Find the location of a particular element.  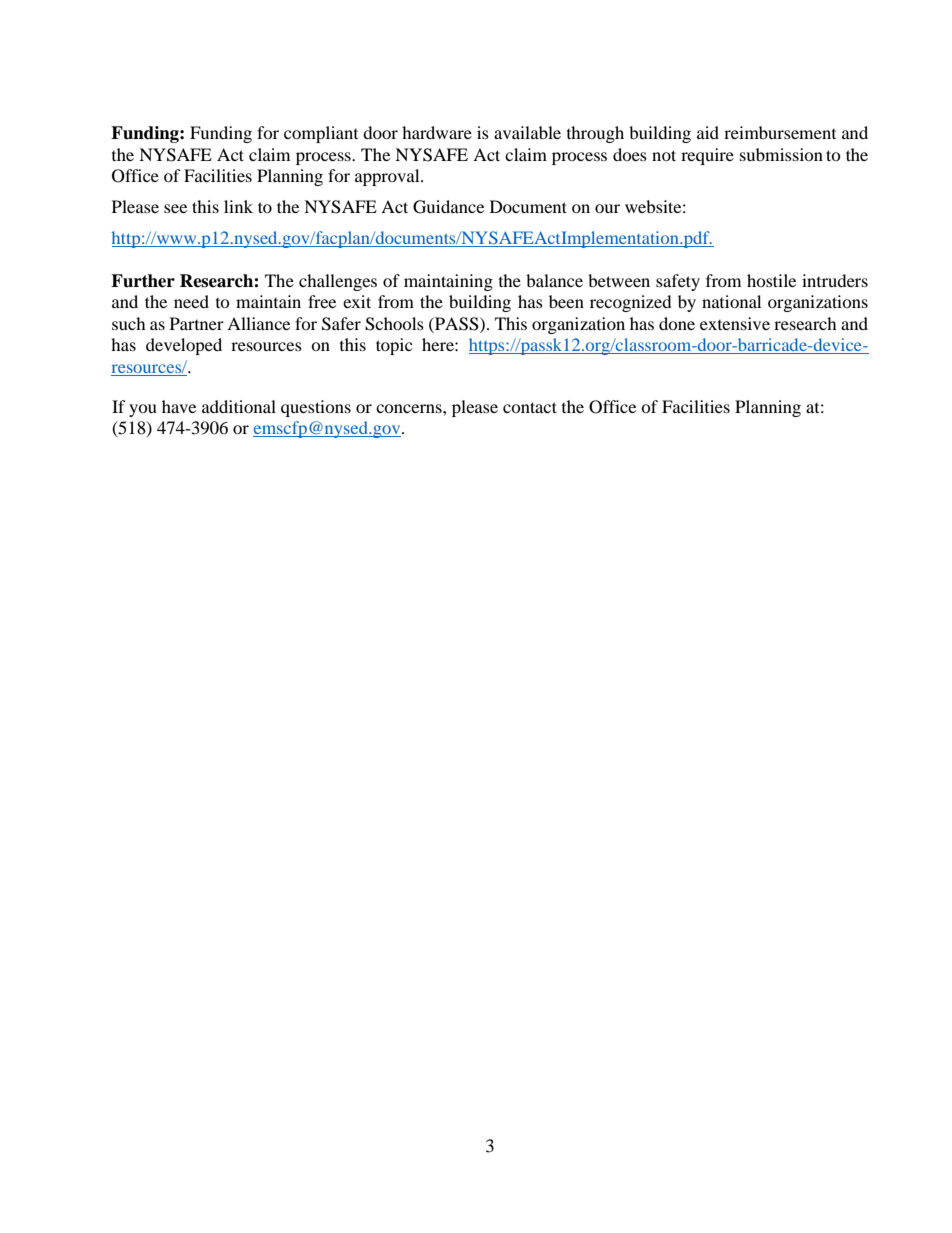

hardware is located at coordinates (437, 132).
